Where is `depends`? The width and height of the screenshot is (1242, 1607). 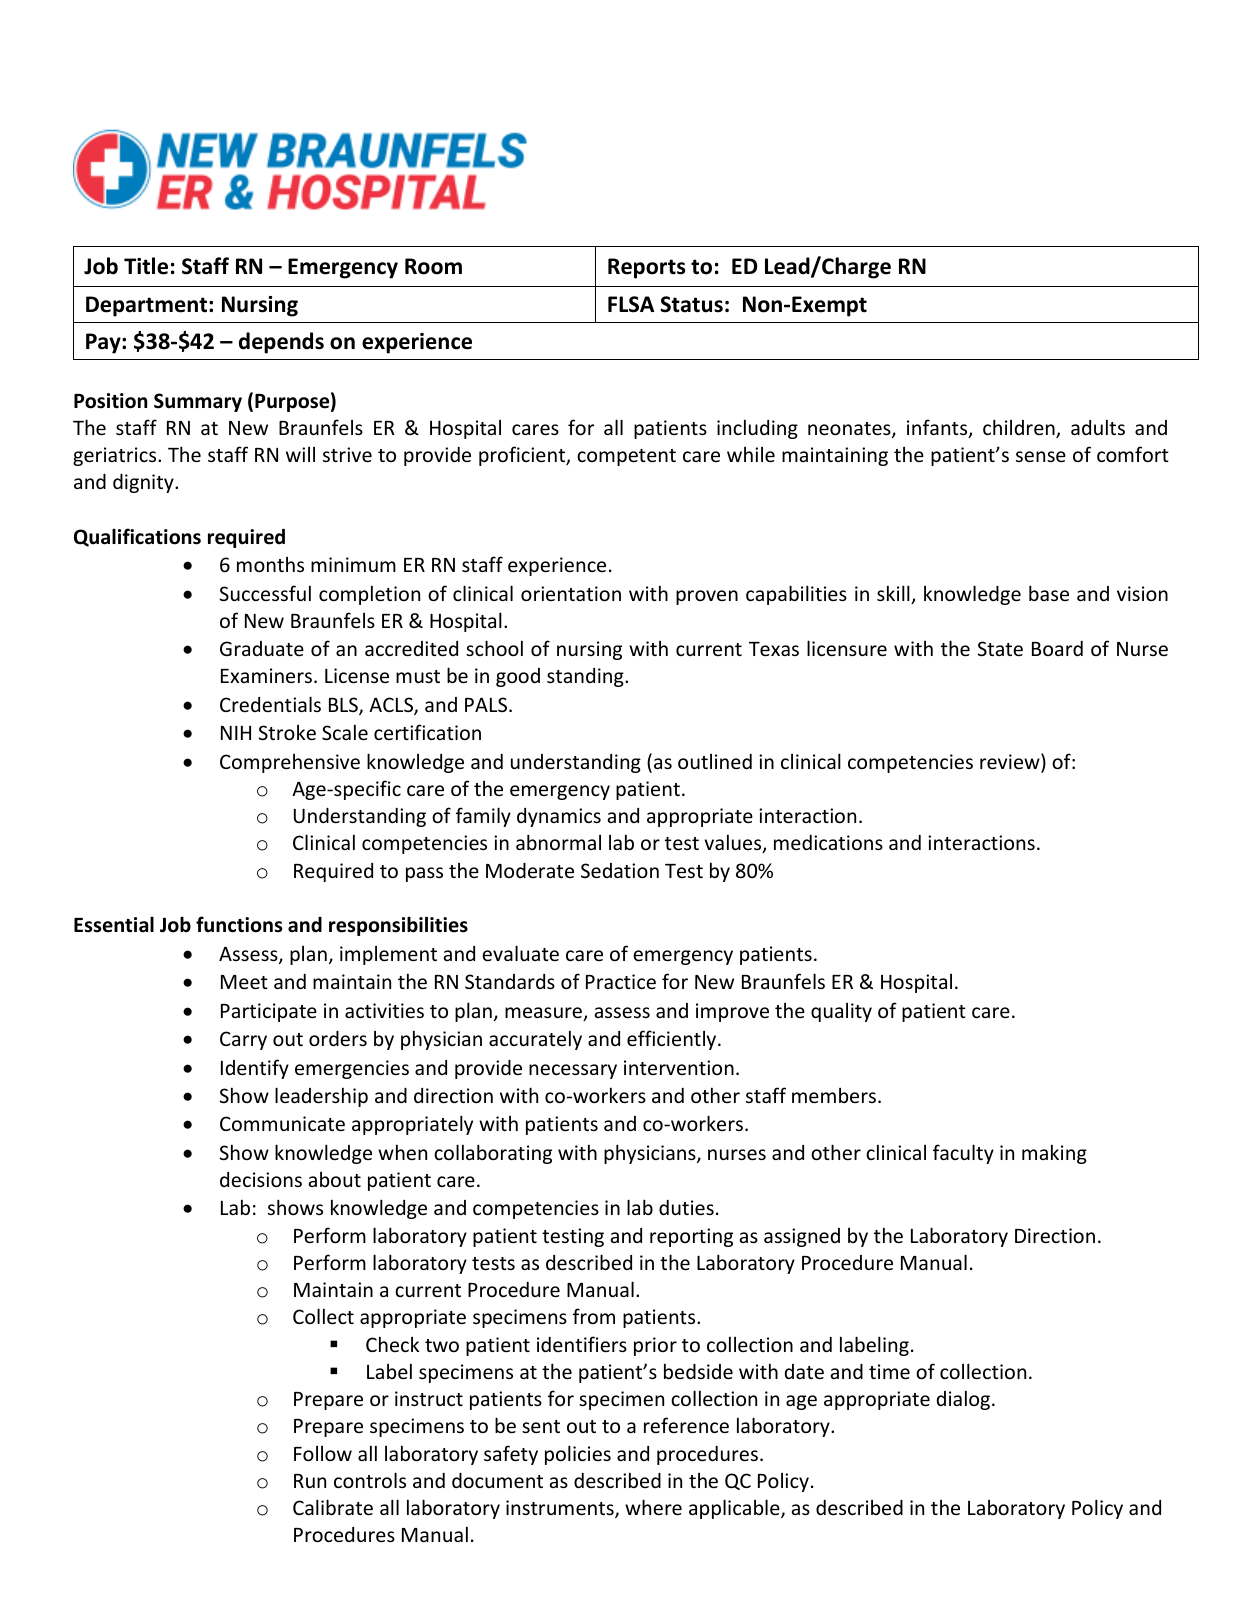
depends is located at coordinates (281, 343).
